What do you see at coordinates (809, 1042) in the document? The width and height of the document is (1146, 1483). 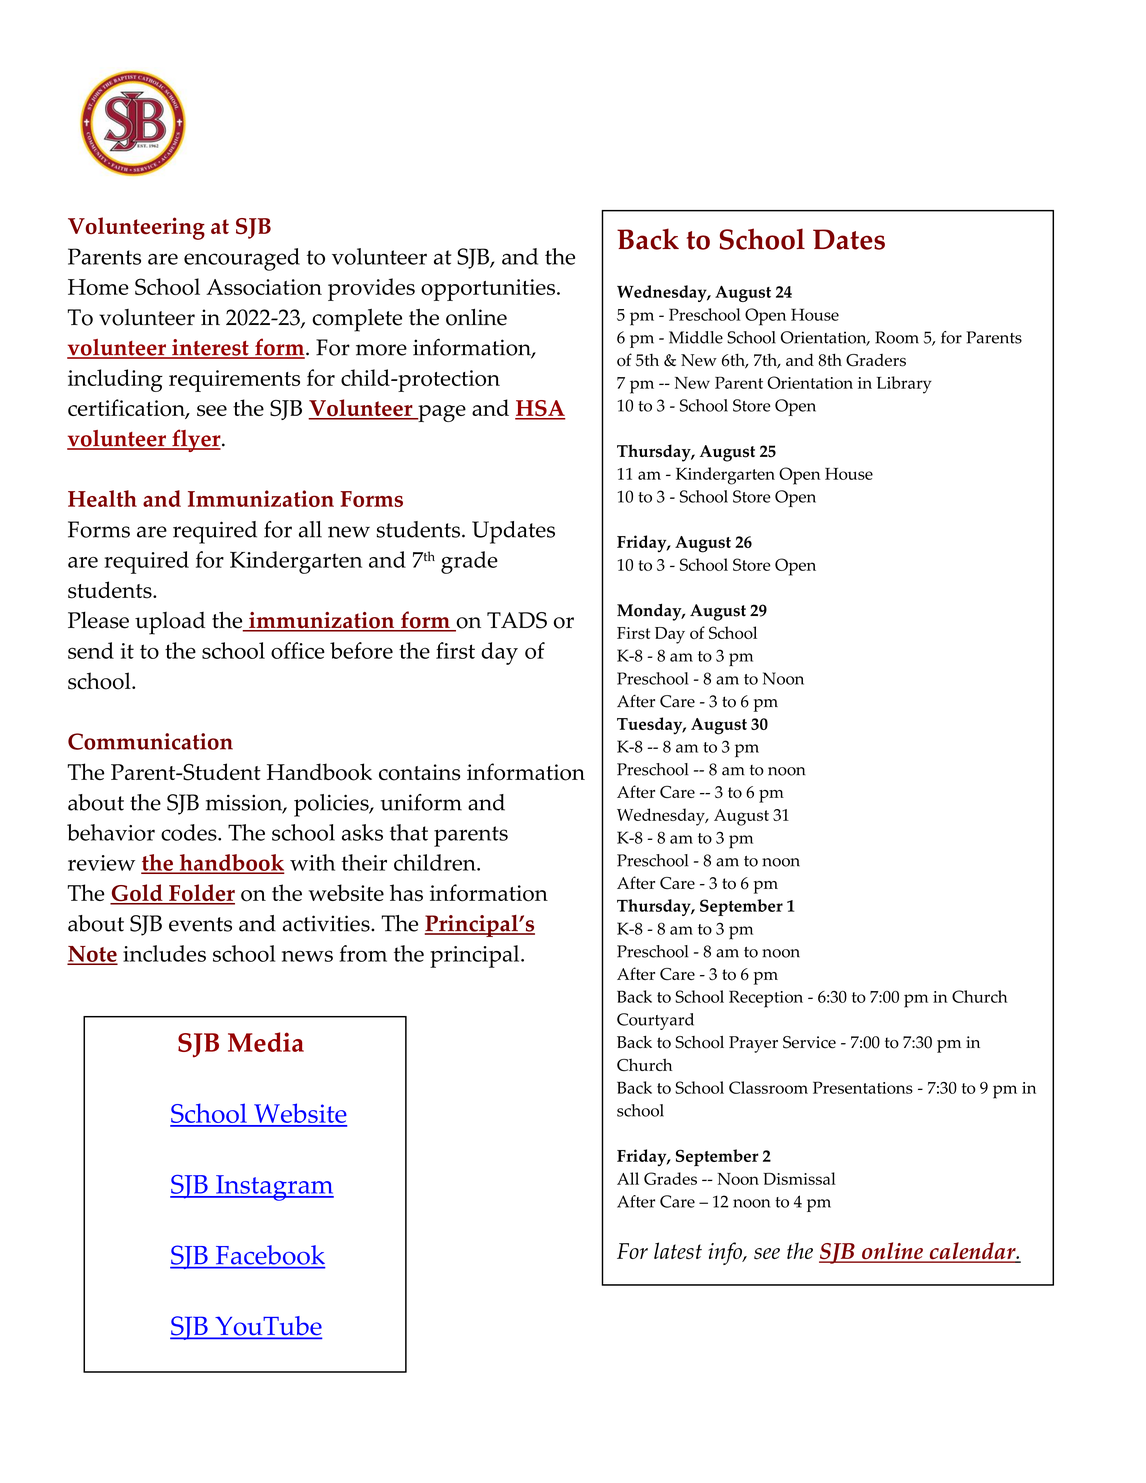 I see `Service` at bounding box center [809, 1042].
